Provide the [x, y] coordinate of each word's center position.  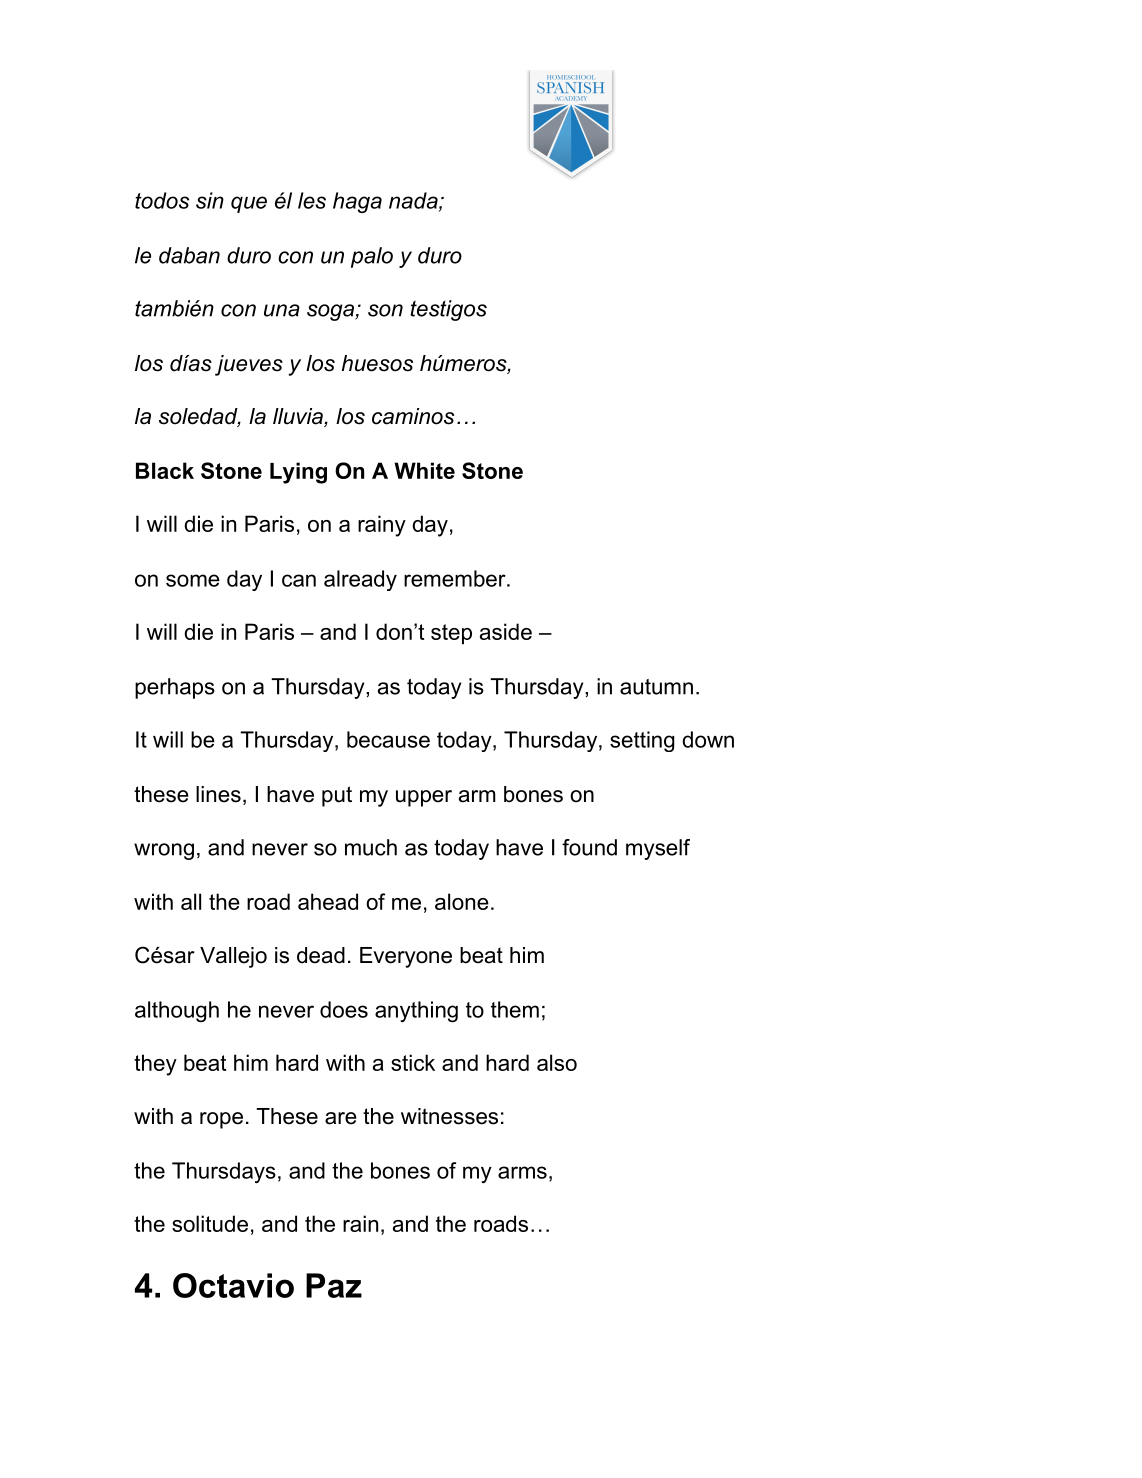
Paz [334, 1285]
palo [372, 257]
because [388, 739]
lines [218, 794]
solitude [210, 1223]
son [385, 310]
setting [642, 741]
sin [210, 200]
